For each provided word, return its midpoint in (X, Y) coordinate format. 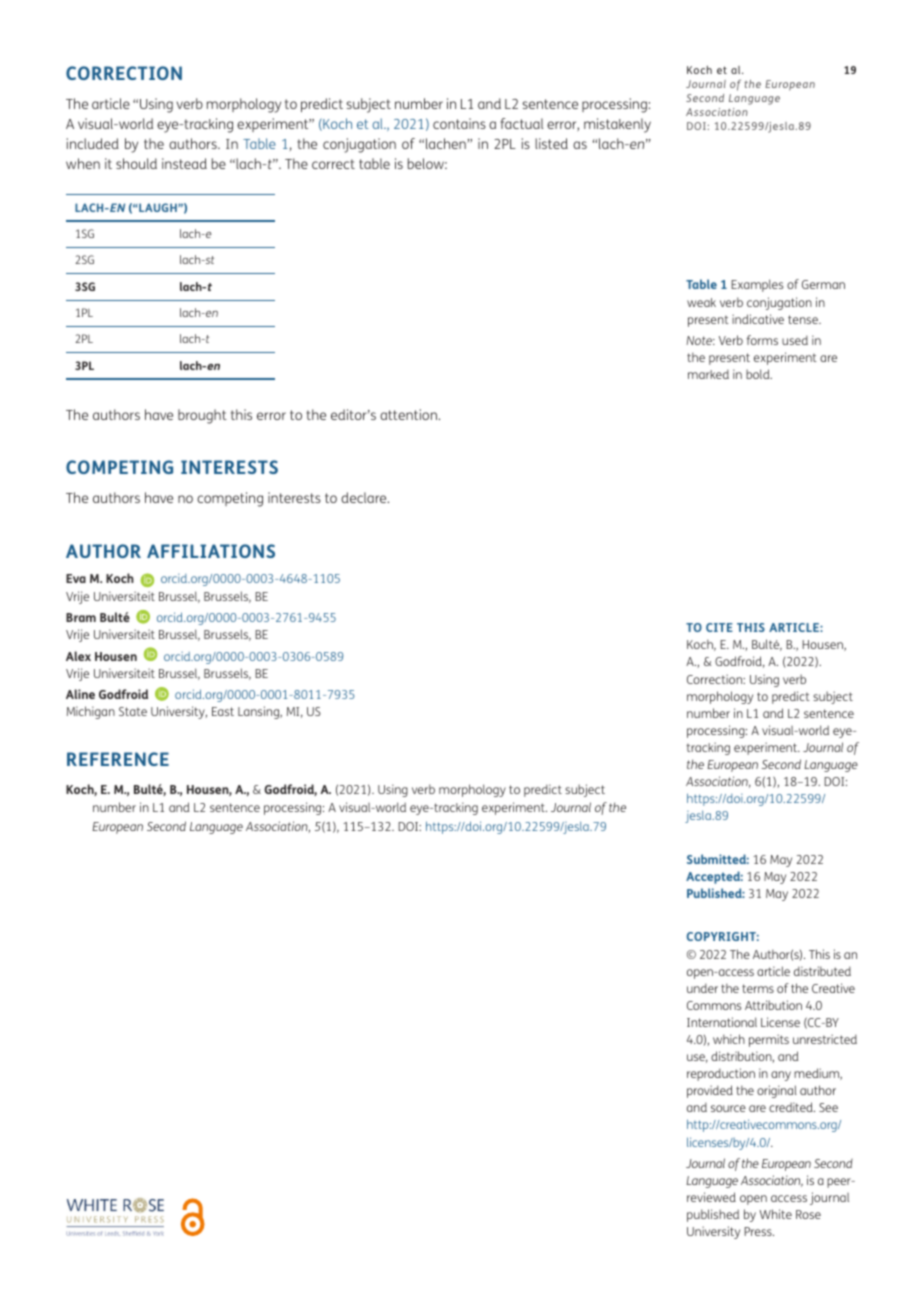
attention (409, 414)
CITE (719, 627)
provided (710, 1091)
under (702, 988)
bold (759, 374)
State (133, 711)
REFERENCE (118, 759)
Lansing (260, 712)
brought (202, 416)
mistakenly (617, 125)
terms (758, 988)
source (728, 1108)
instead (184, 163)
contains (459, 123)
